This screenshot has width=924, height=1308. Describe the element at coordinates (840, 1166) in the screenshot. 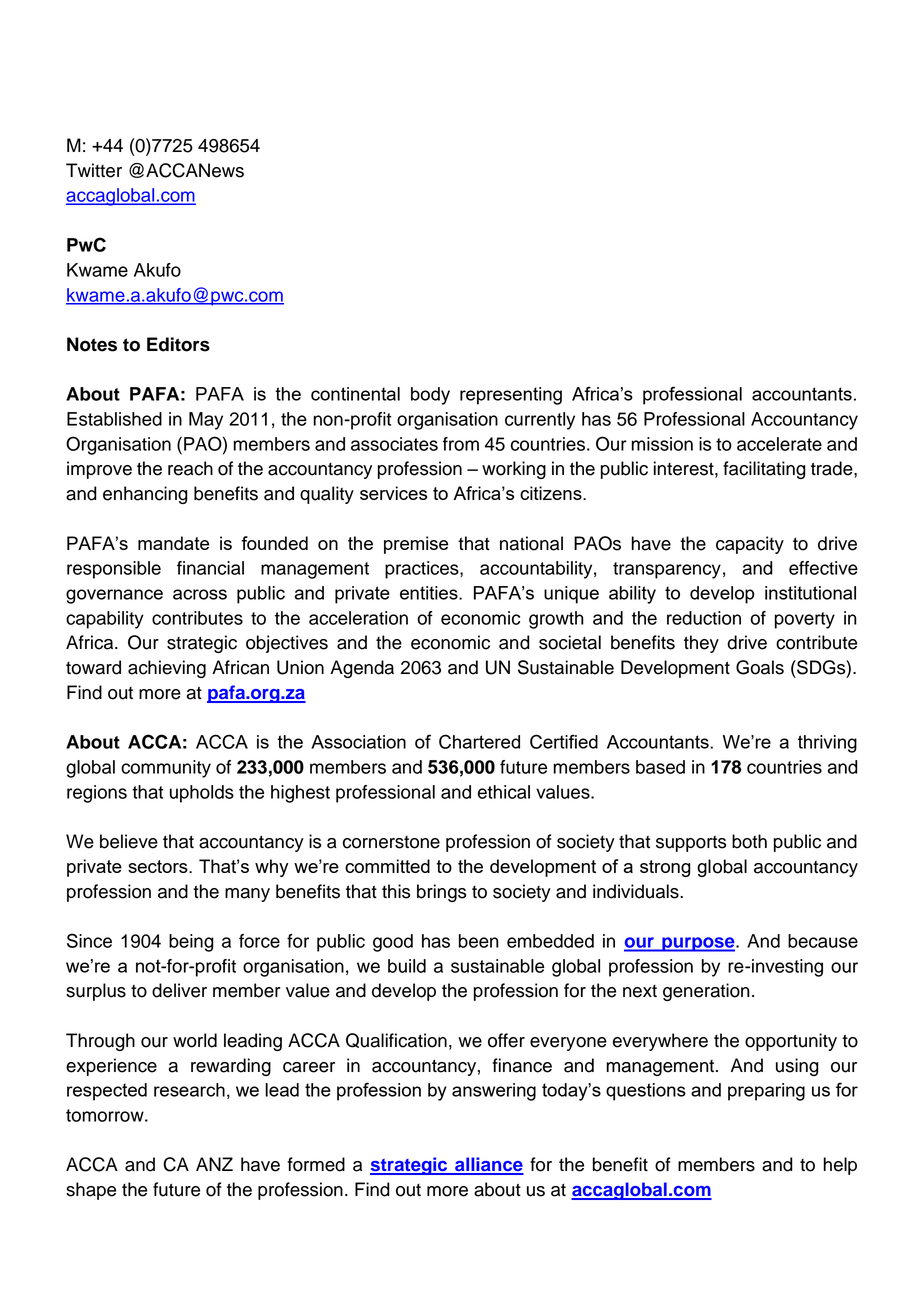

I see `help` at that location.
